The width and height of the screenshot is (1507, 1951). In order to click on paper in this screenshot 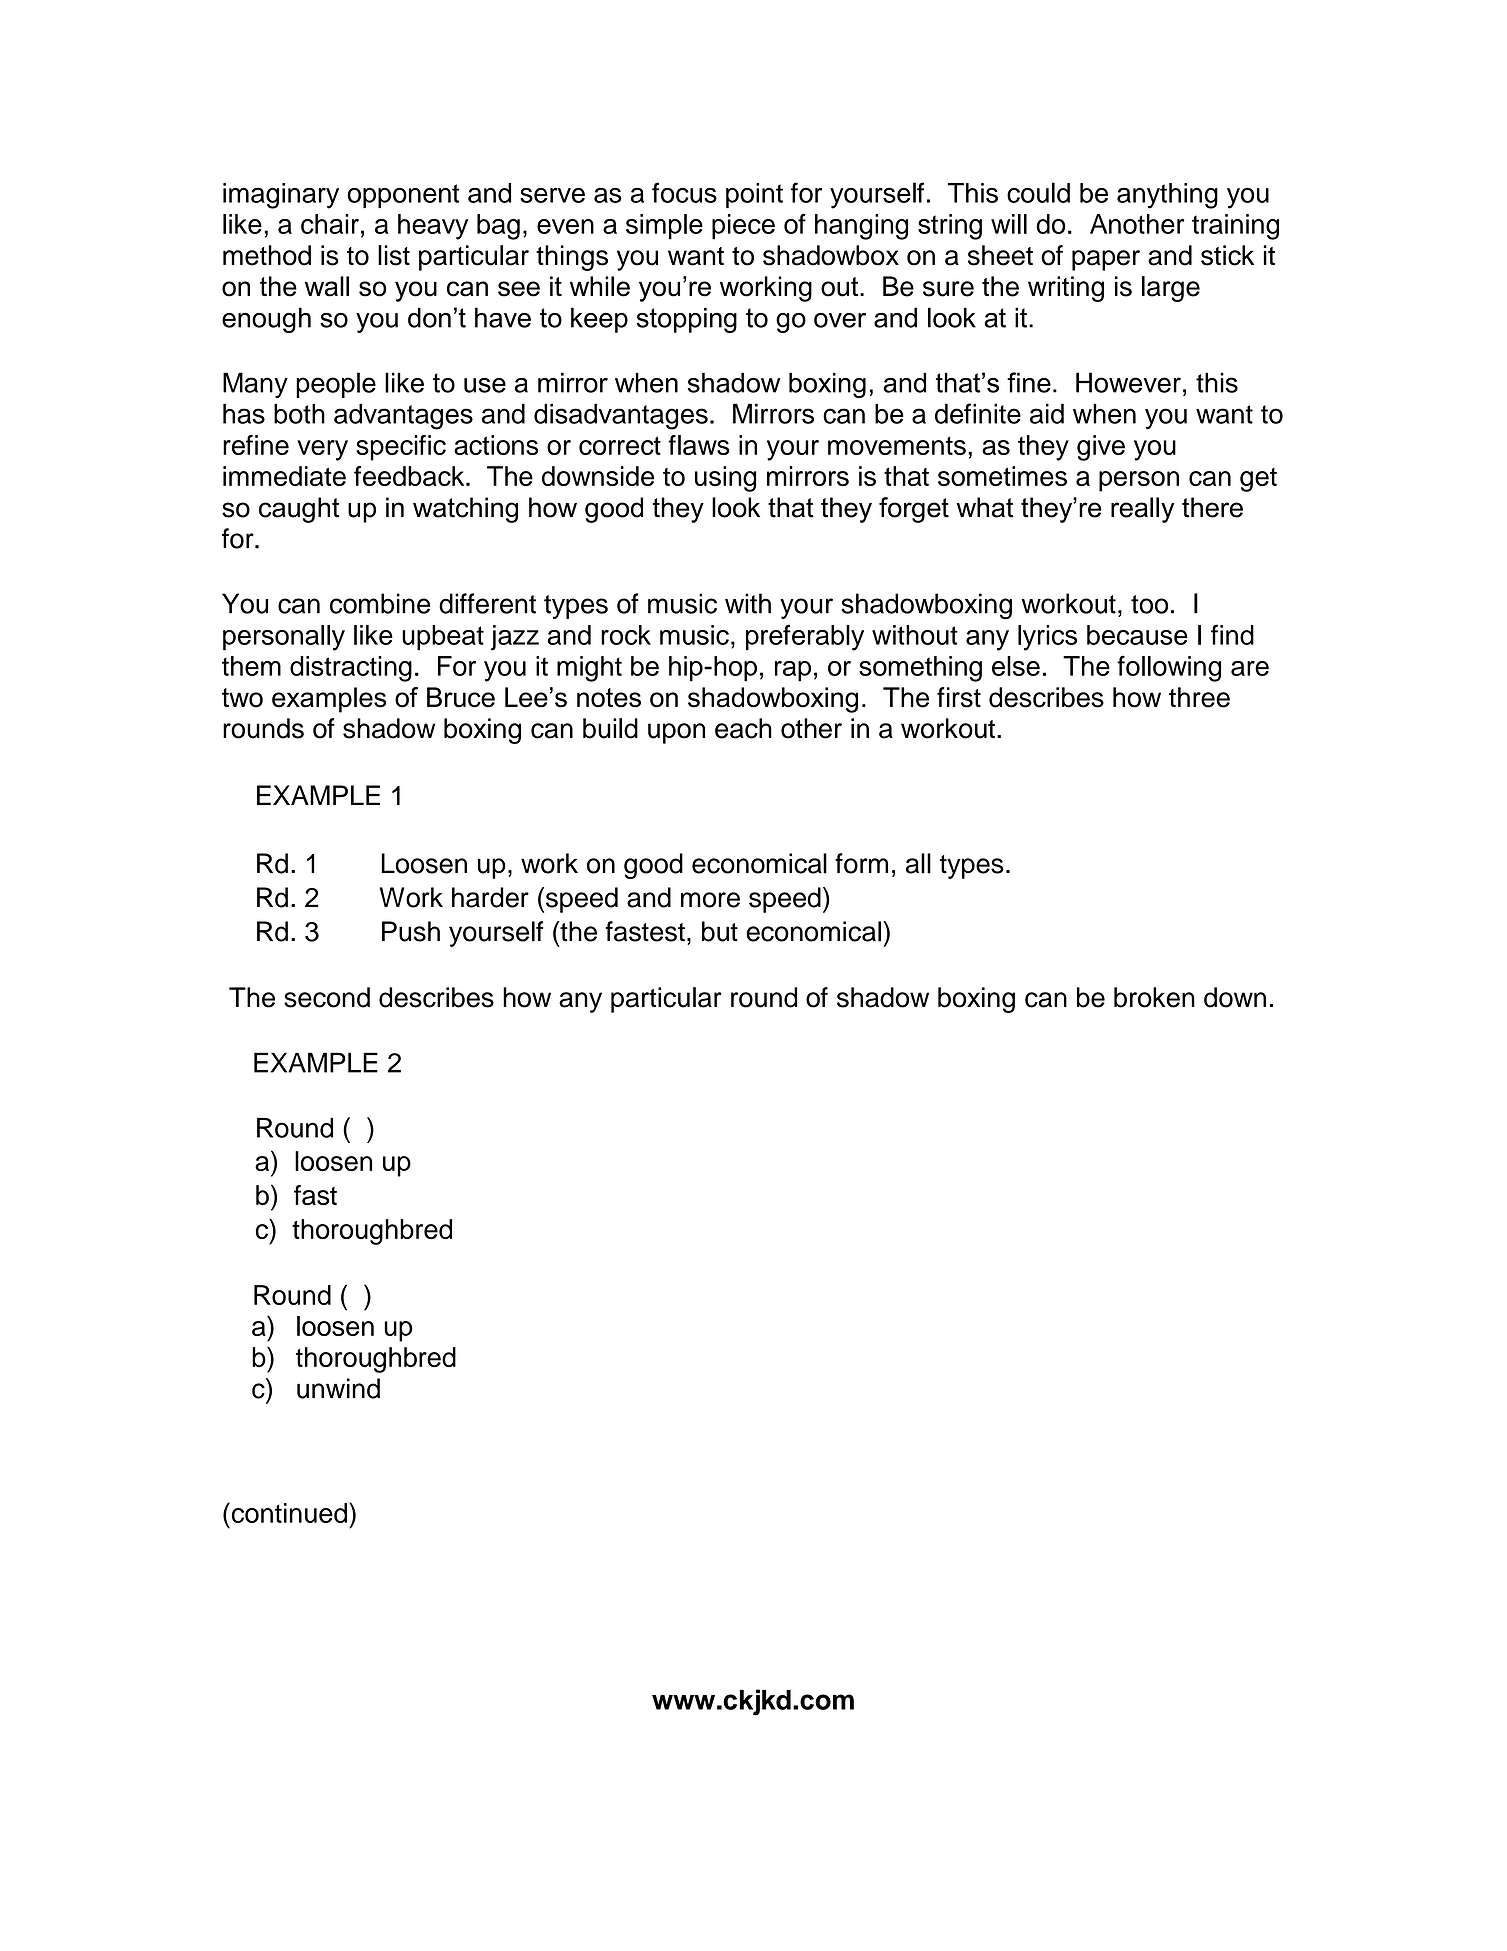, I will do `click(1106, 260)`.
